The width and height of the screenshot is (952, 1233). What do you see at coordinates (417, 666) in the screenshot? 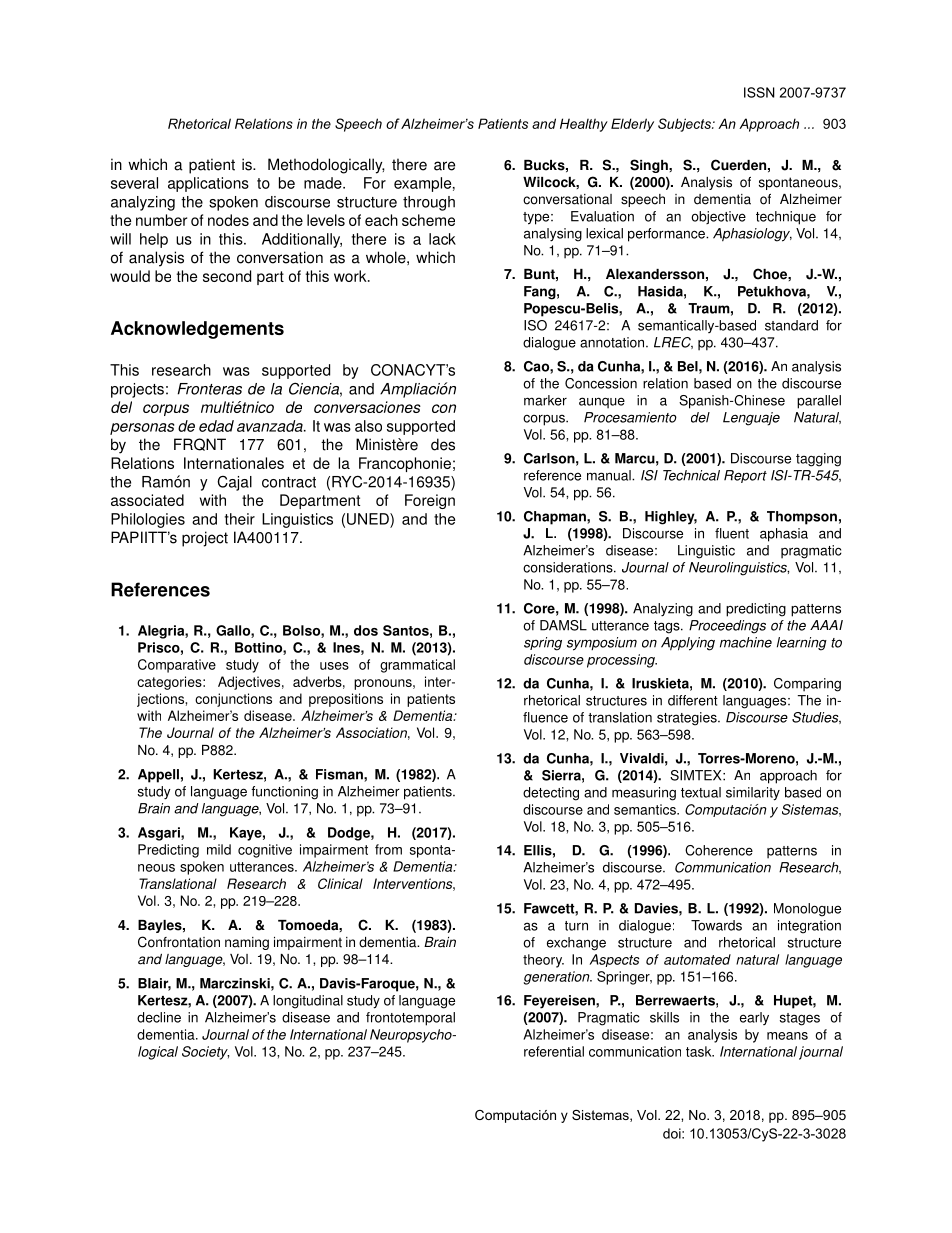
I see `grammatical` at bounding box center [417, 666].
